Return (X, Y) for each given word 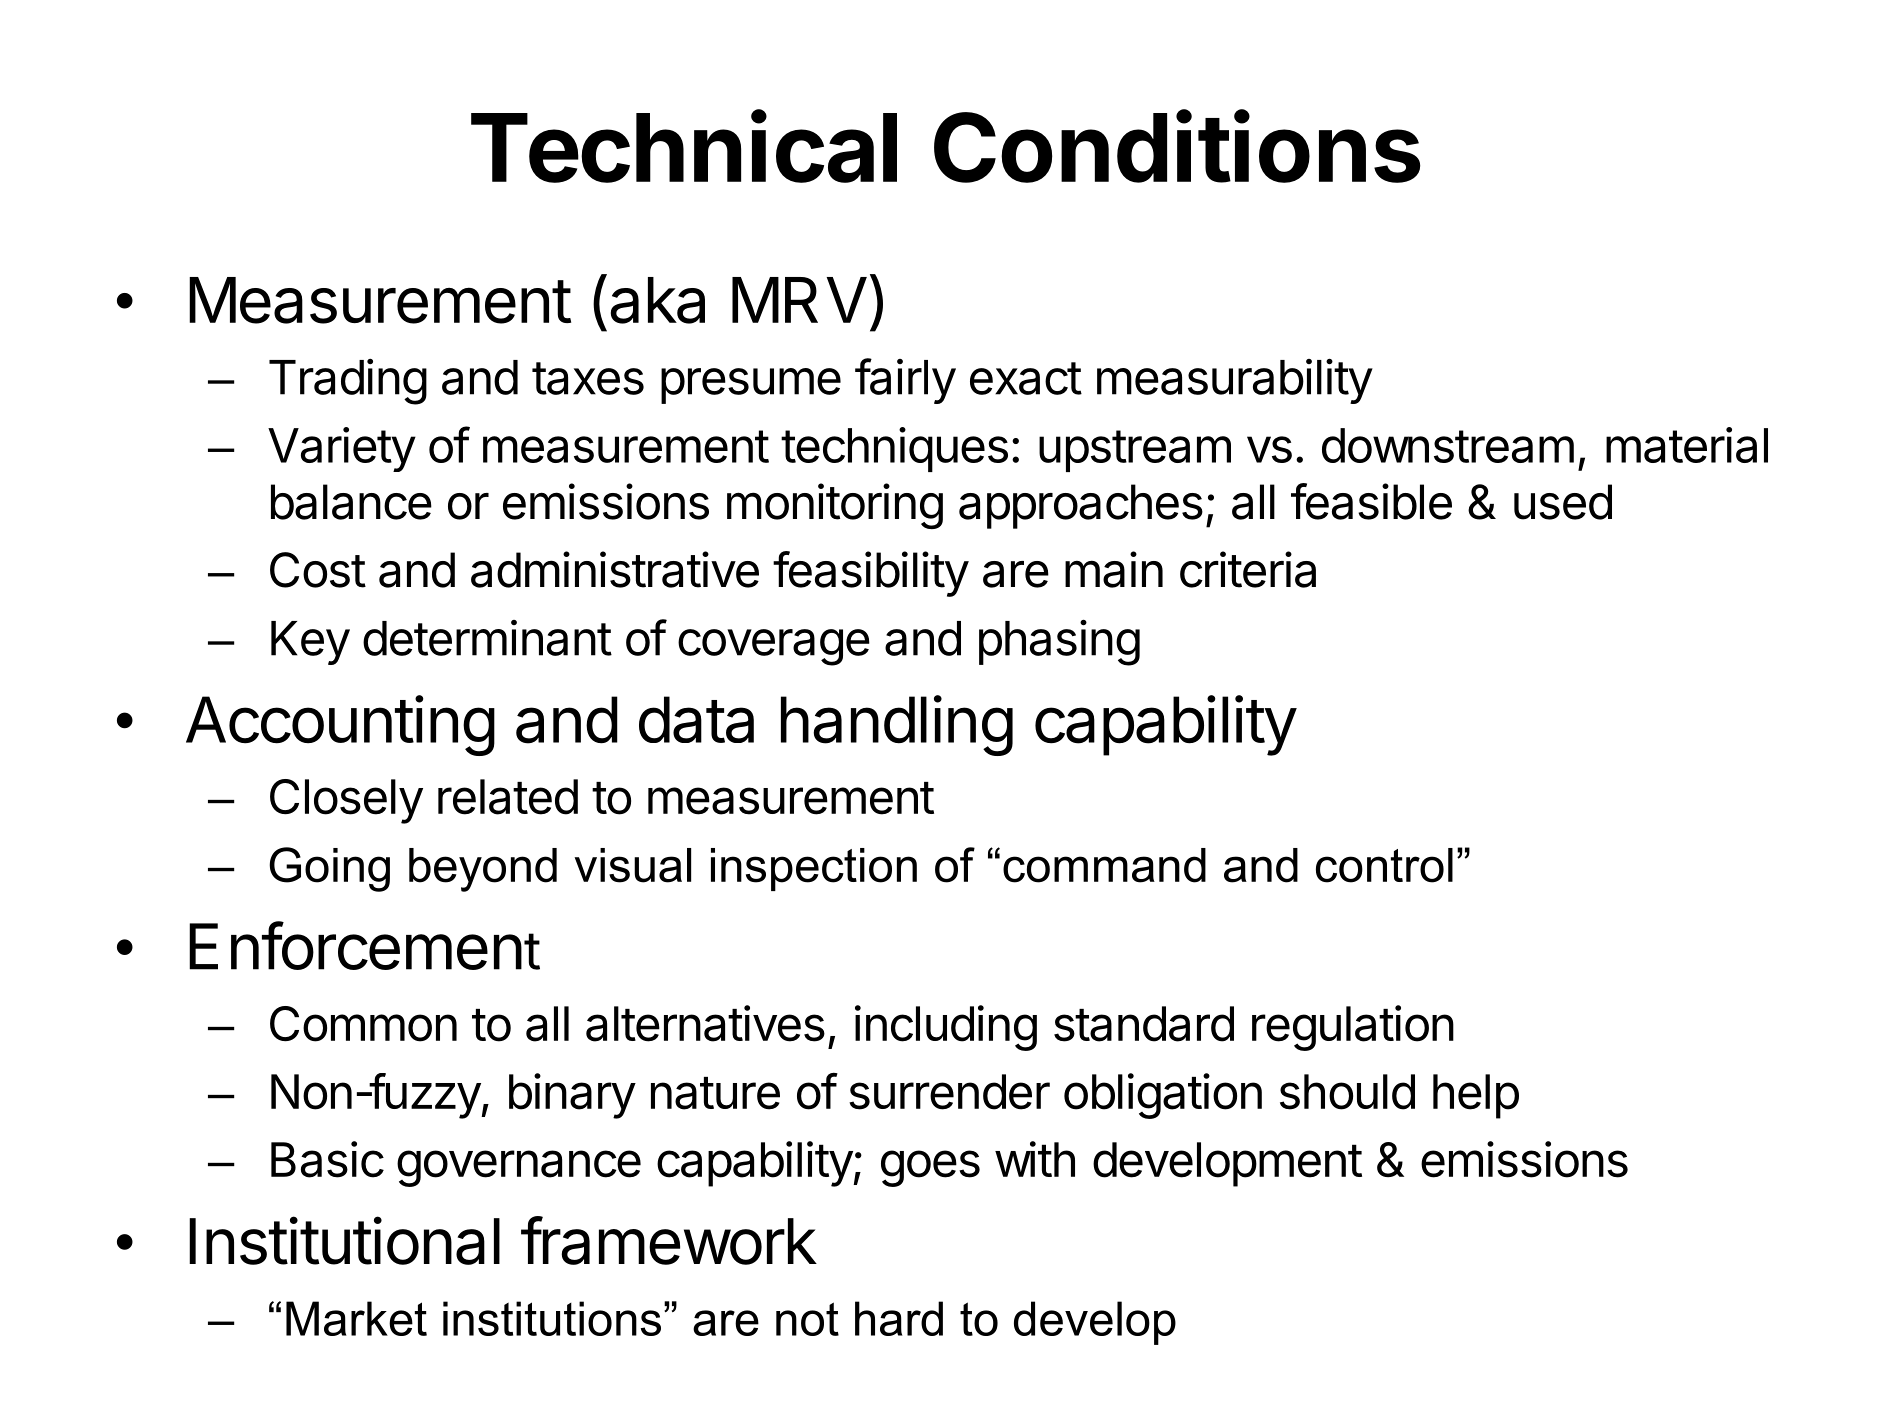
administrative (615, 569)
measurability (1235, 381)
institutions (552, 1318)
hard (899, 1318)
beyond (483, 870)
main (1114, 569)
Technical (684, 147)
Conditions (1177, 146)
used (1563, 502)
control (1384, 865)
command (1104, 865)
